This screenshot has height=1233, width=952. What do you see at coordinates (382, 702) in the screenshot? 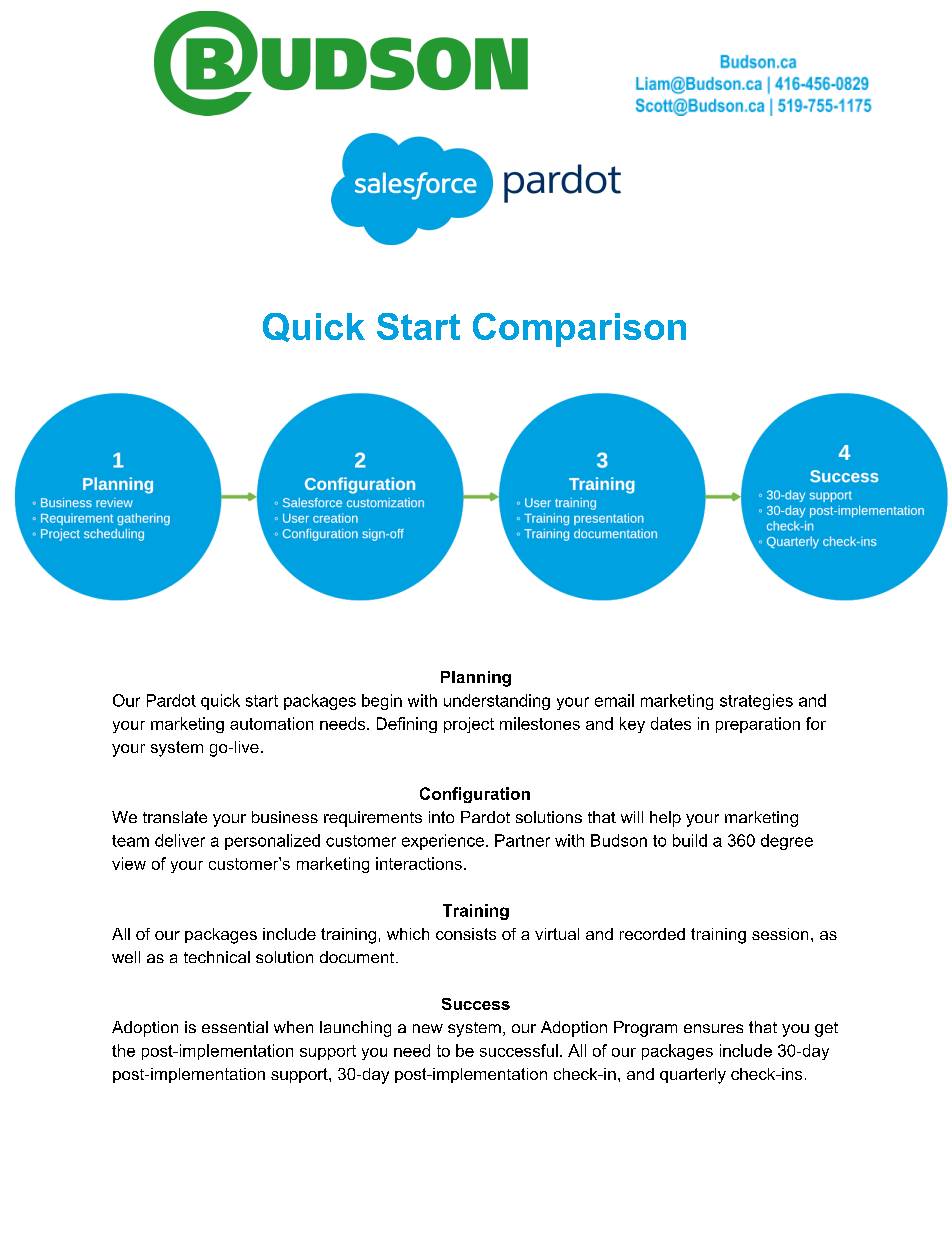
I see `begin` at bounding box center [382, 702].
